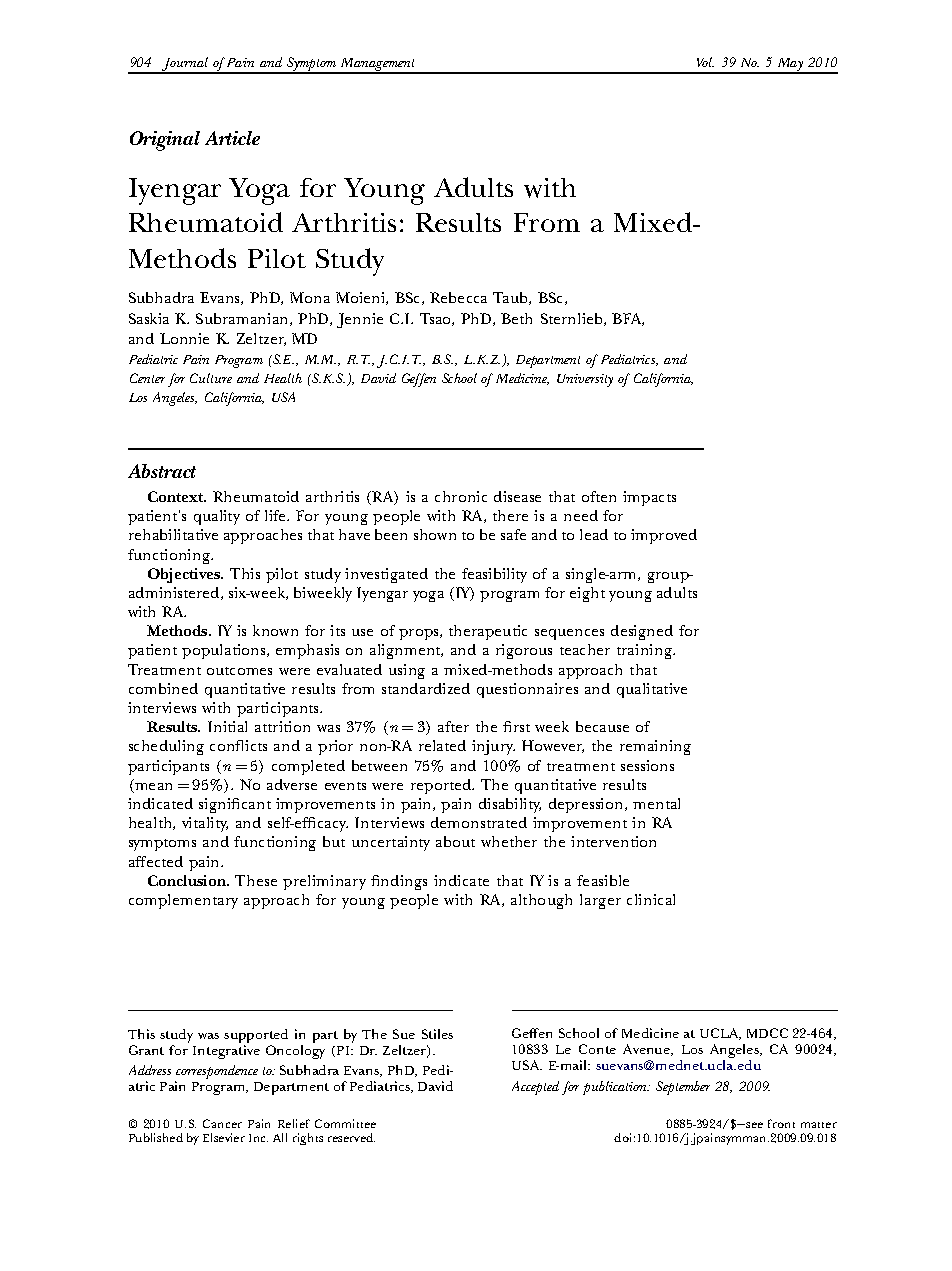 The height and width of the document is (1271, 952). I want to click on injury, so click(493, 747).
